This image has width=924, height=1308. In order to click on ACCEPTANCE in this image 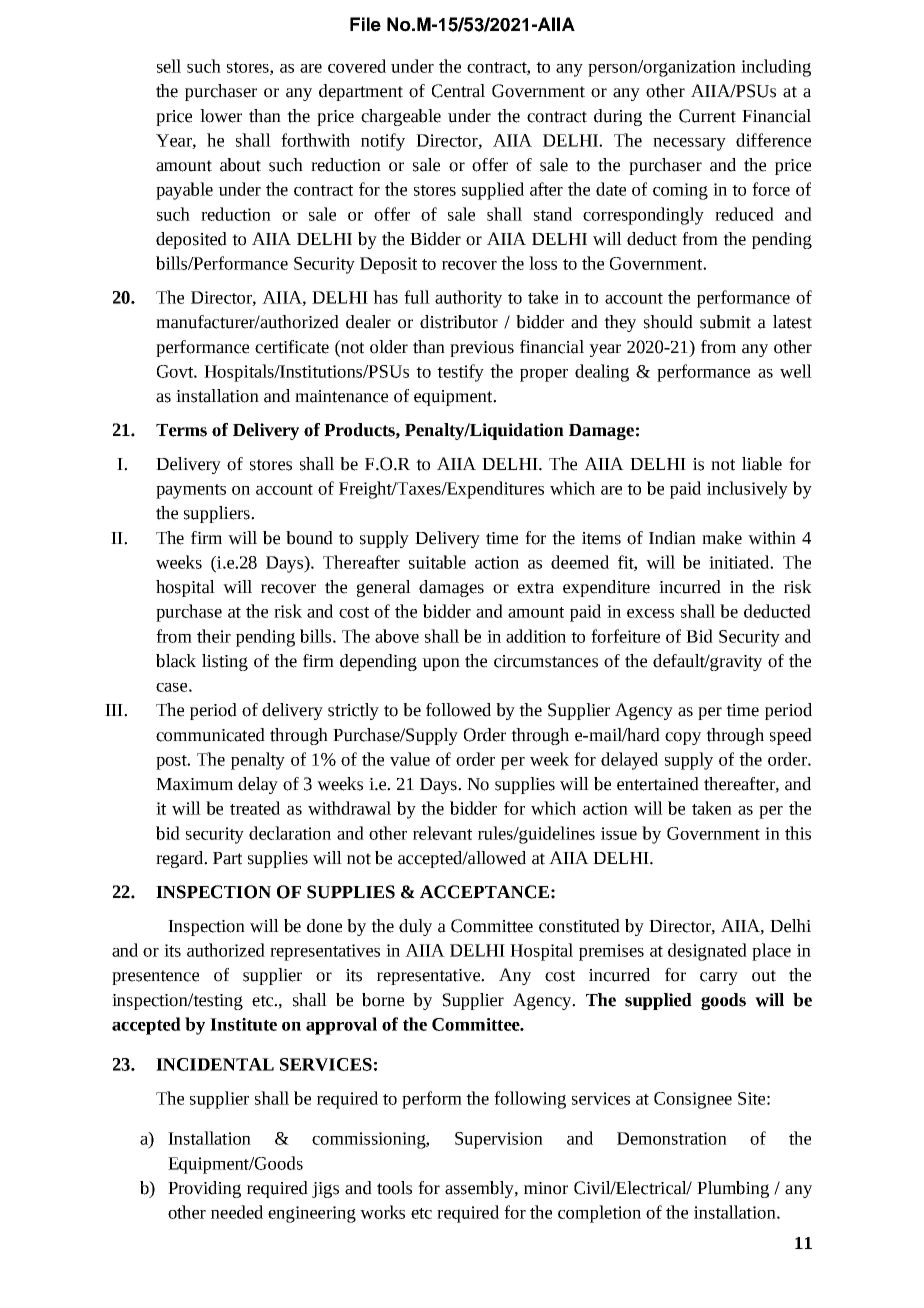, I will do `click(484, 892)`.
